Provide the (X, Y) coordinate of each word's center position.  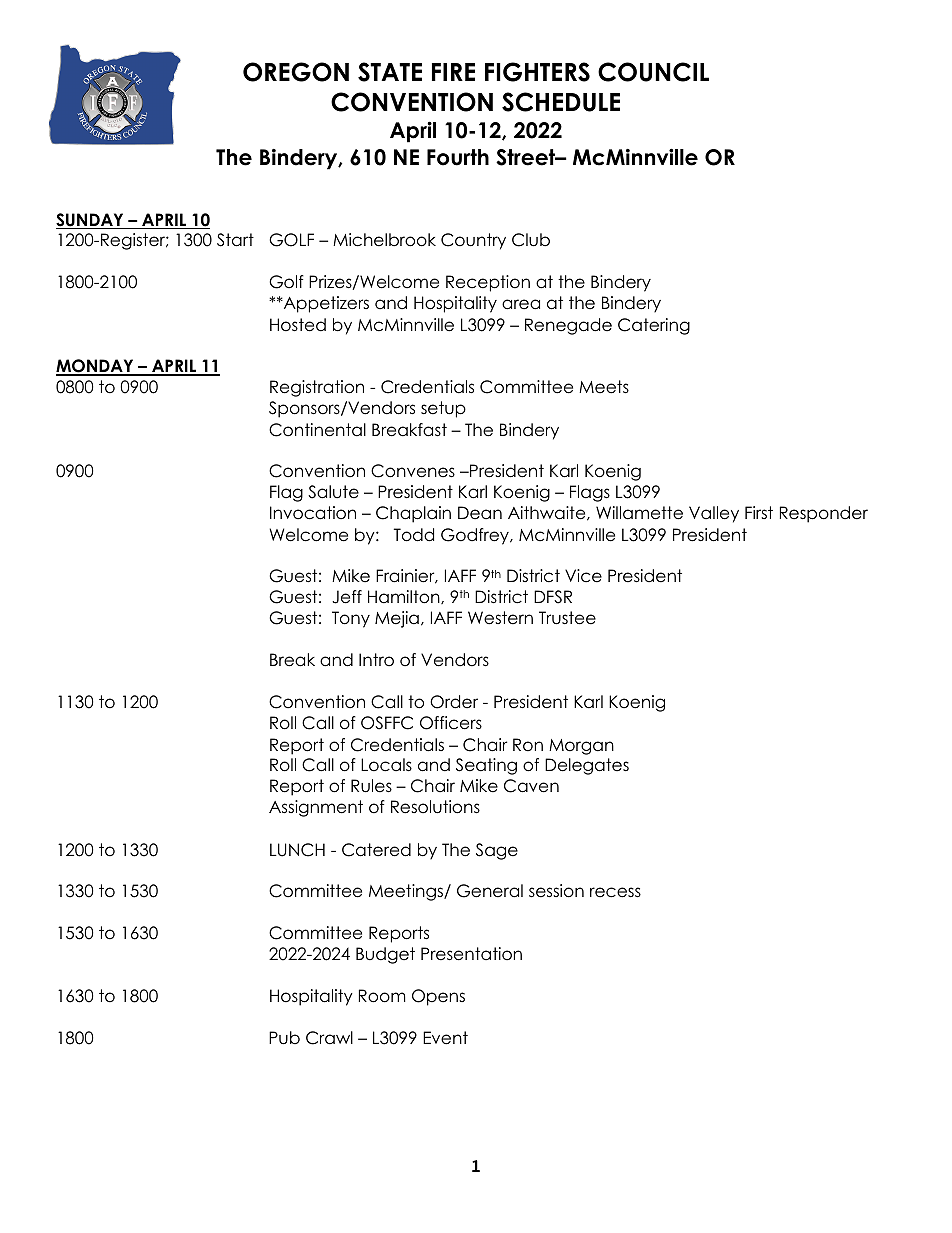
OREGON (296, 72)
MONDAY (96, 367)
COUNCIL (653, 72)
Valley (714, 514)
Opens (438, 997)
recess (615, 892)
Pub (284, 1038)
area (521, 304)
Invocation (313, 513)
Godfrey (476, 536)
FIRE (453, 72)
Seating (486, 766)
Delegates (587, 766)
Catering (654, 326)
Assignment (316, 808)
